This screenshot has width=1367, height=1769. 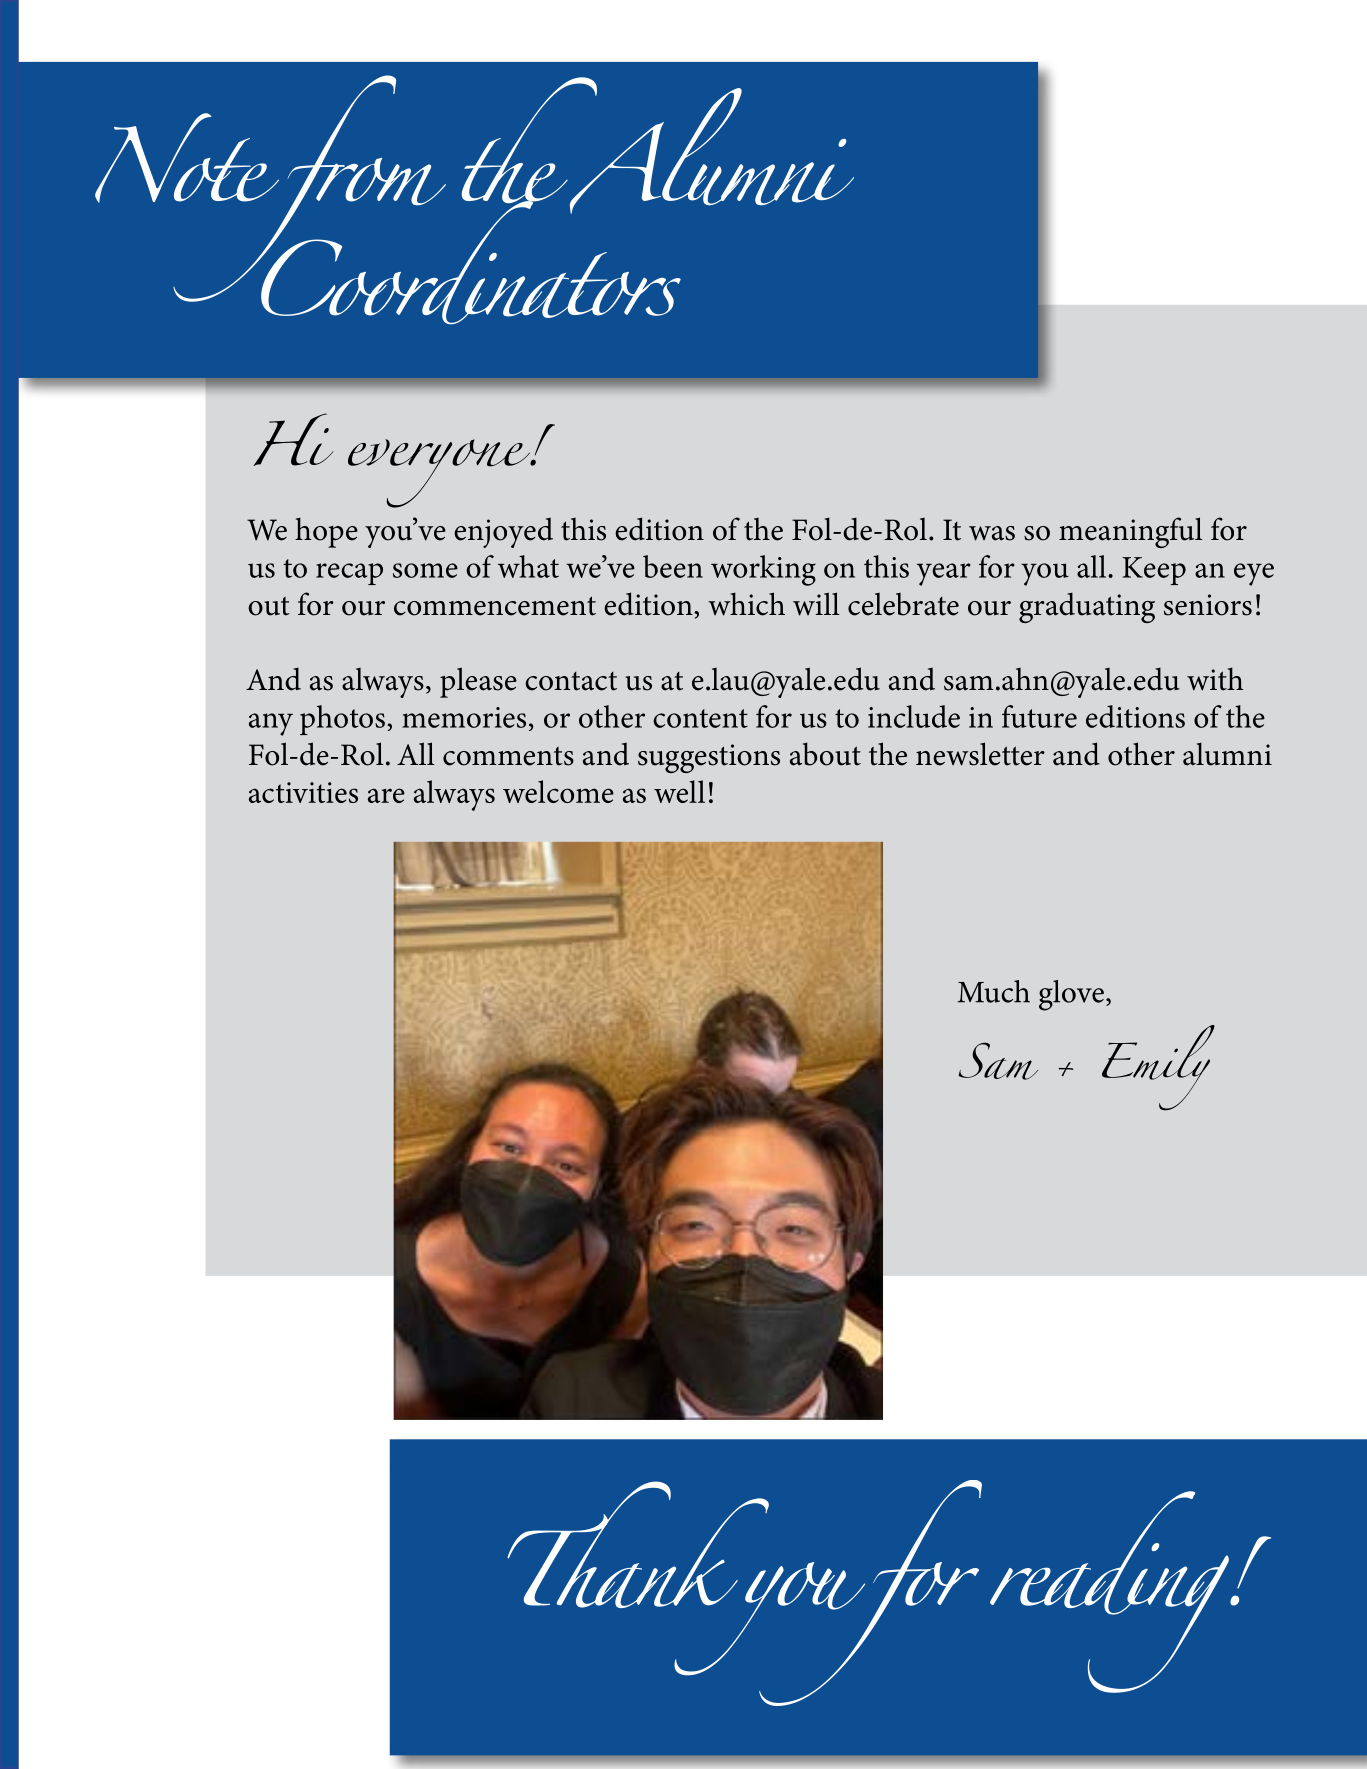 I want to click on Coordinators, so click(x=470, y=261).
